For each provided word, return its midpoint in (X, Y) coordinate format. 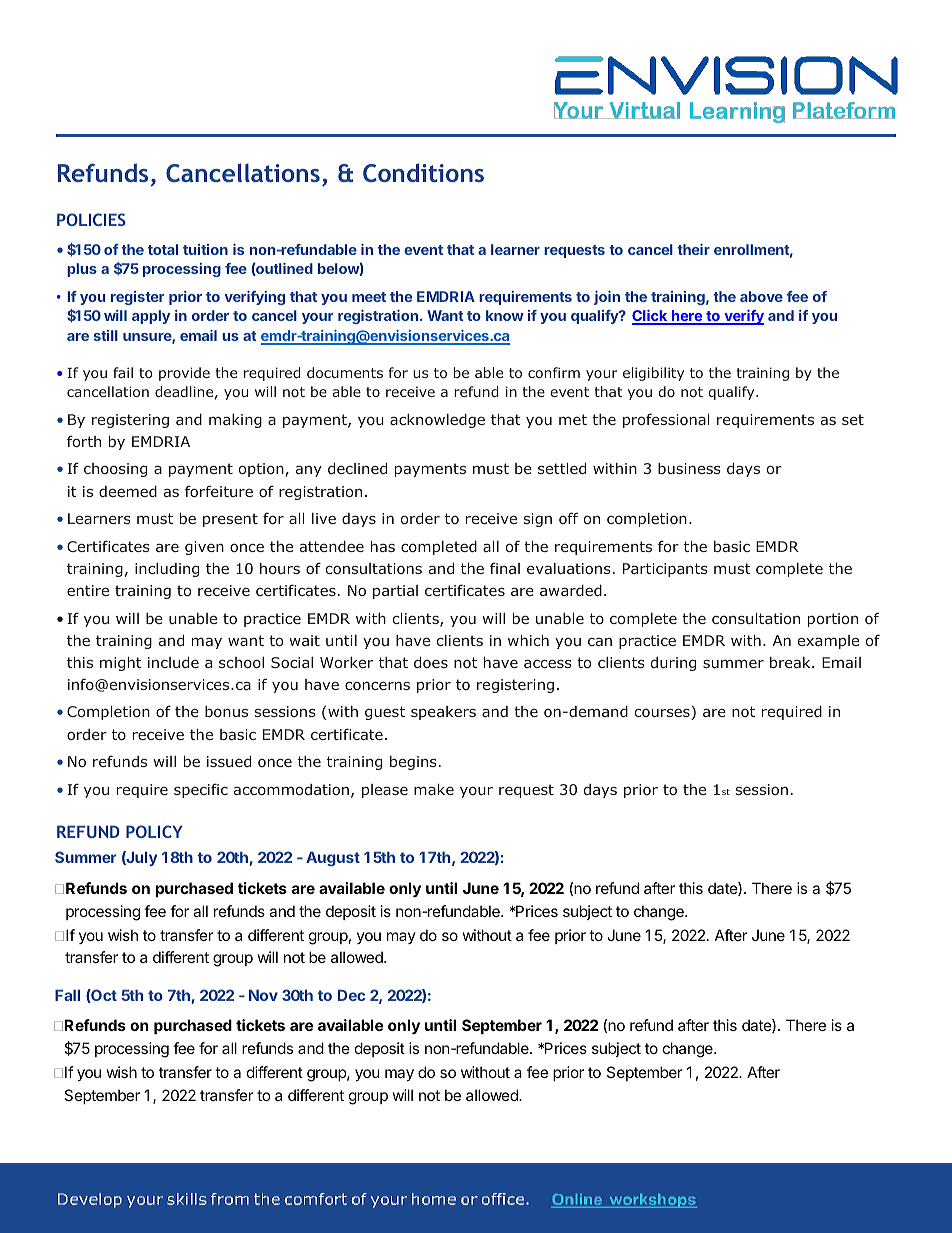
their (693, 249)
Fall (67, 995)
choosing (115, 470)
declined (357, 468)
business (689, 468)
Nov (263, 995)
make (434, 789)
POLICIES (91, 219)
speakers (443, 713)
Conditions (423, 173)
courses (663, 714)
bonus (226, 711)
